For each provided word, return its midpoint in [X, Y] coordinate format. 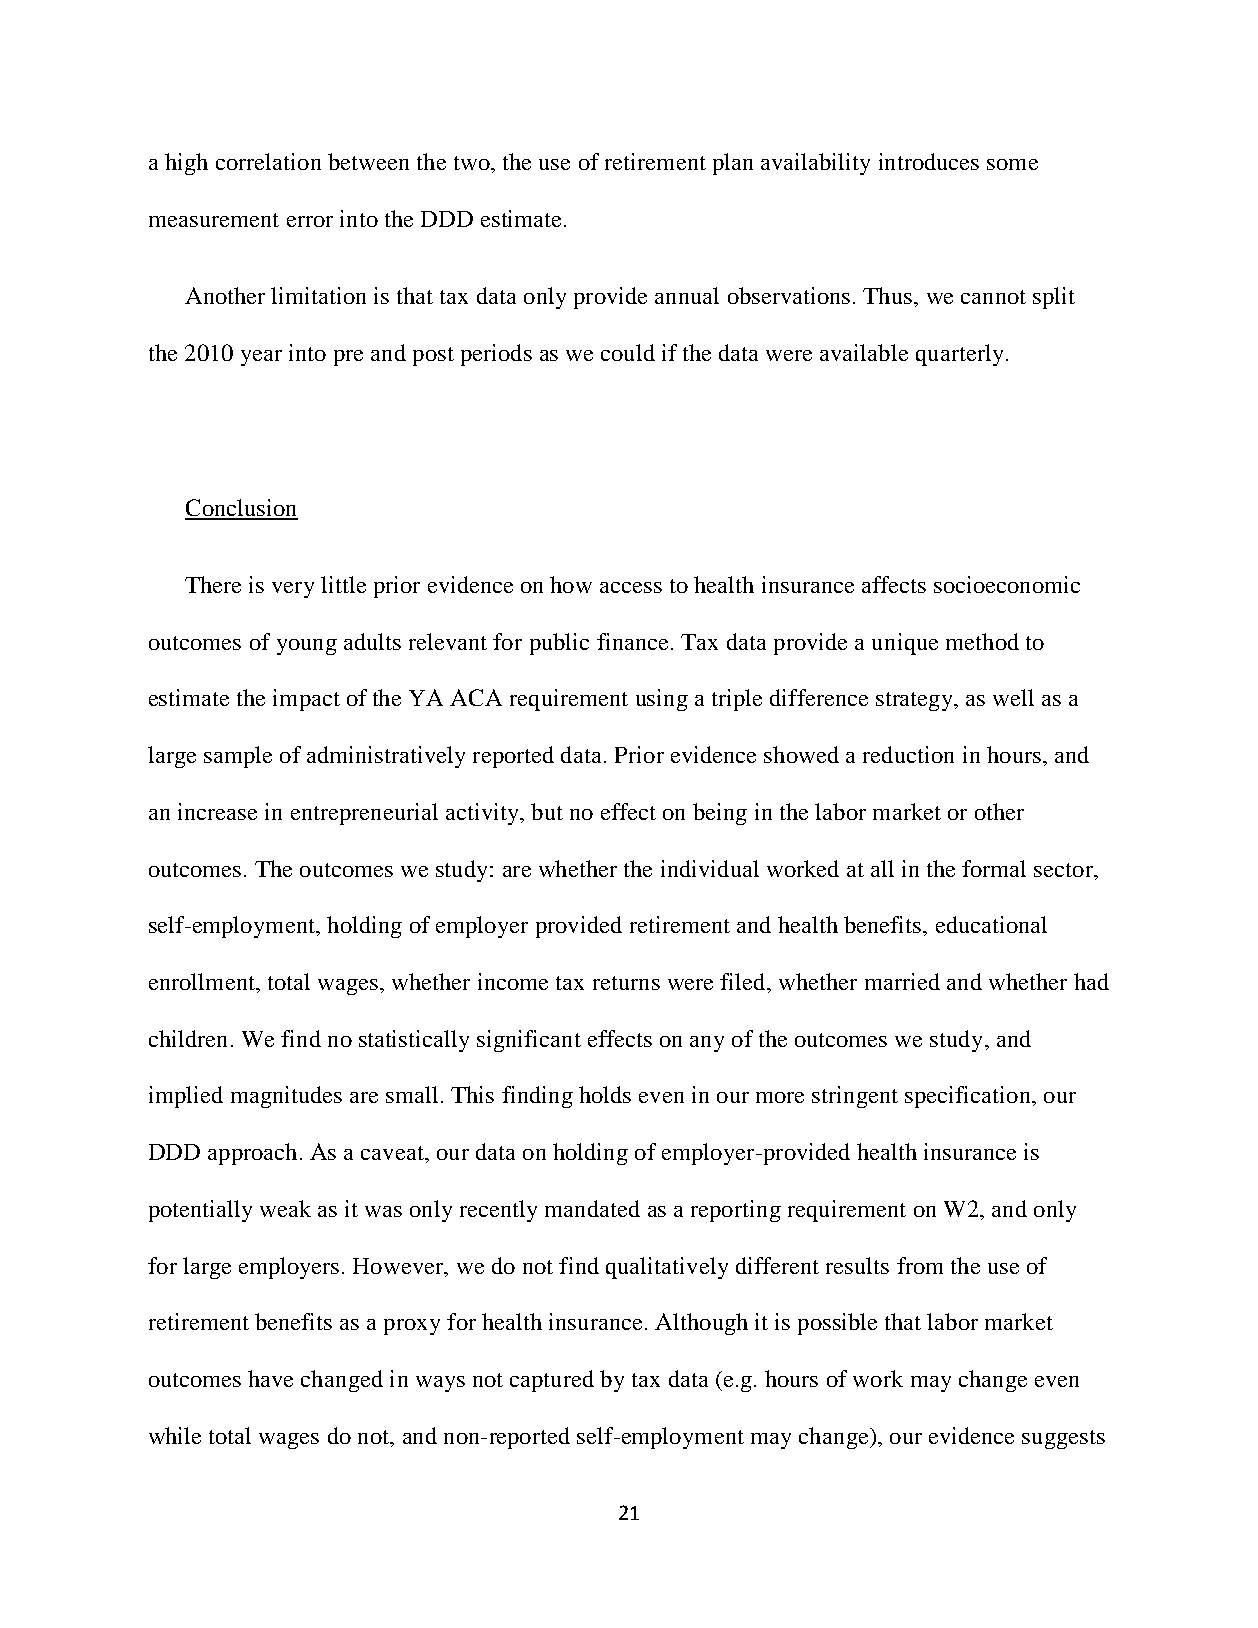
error [310, 221]
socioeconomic [1007, 584]
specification [969, 1097]
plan [733, 164]
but [547, 811]
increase [217, 811]
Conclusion [241, 509]
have [270, 1378]
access [631, 587]
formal [994, 868]
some [1012, 164]
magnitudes [286, 1097]
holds [605, 1094]
